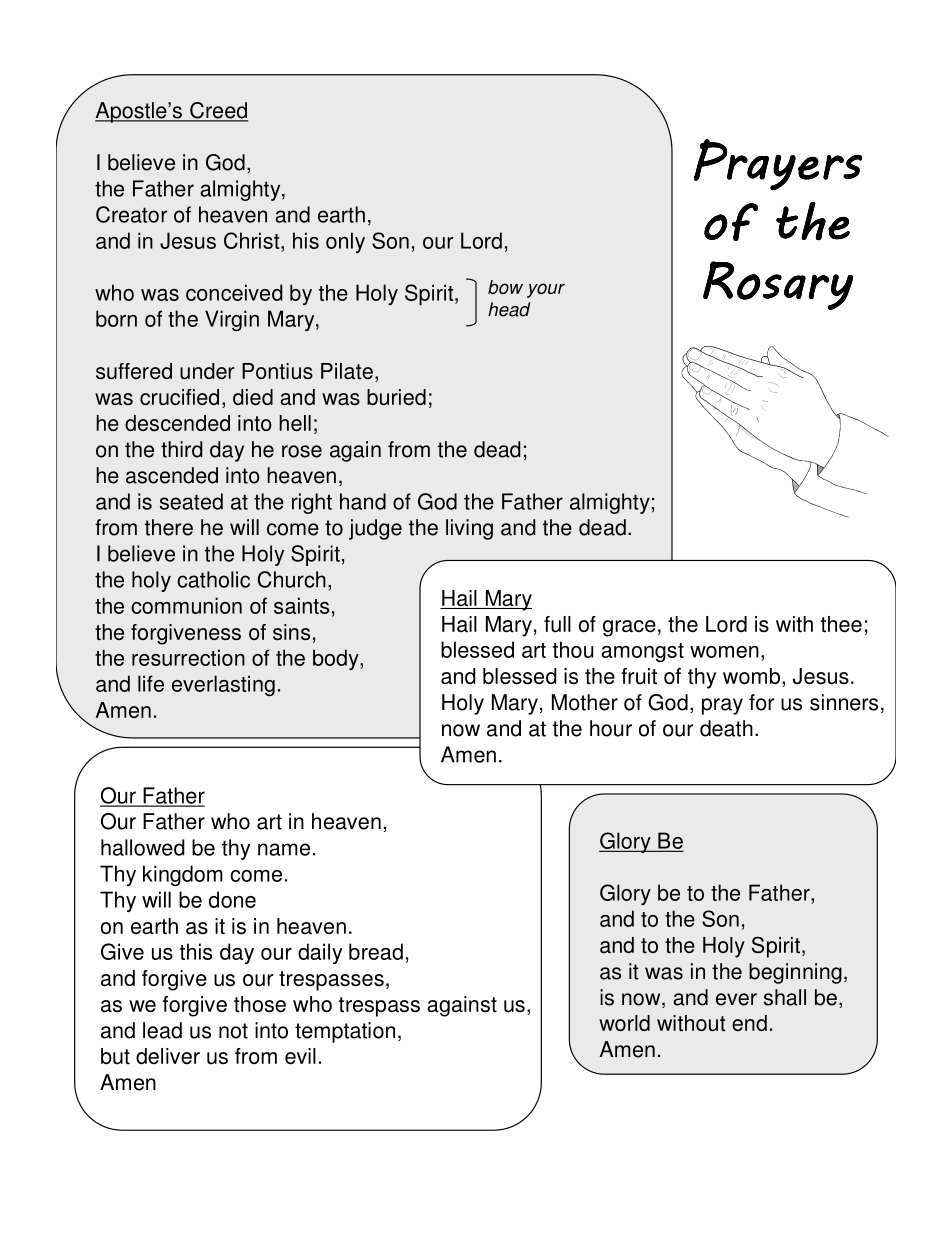 The width and height of the document is (952, 1233). Describe the element at coordinates (182, 449) in the document. I see `third` at that location.
